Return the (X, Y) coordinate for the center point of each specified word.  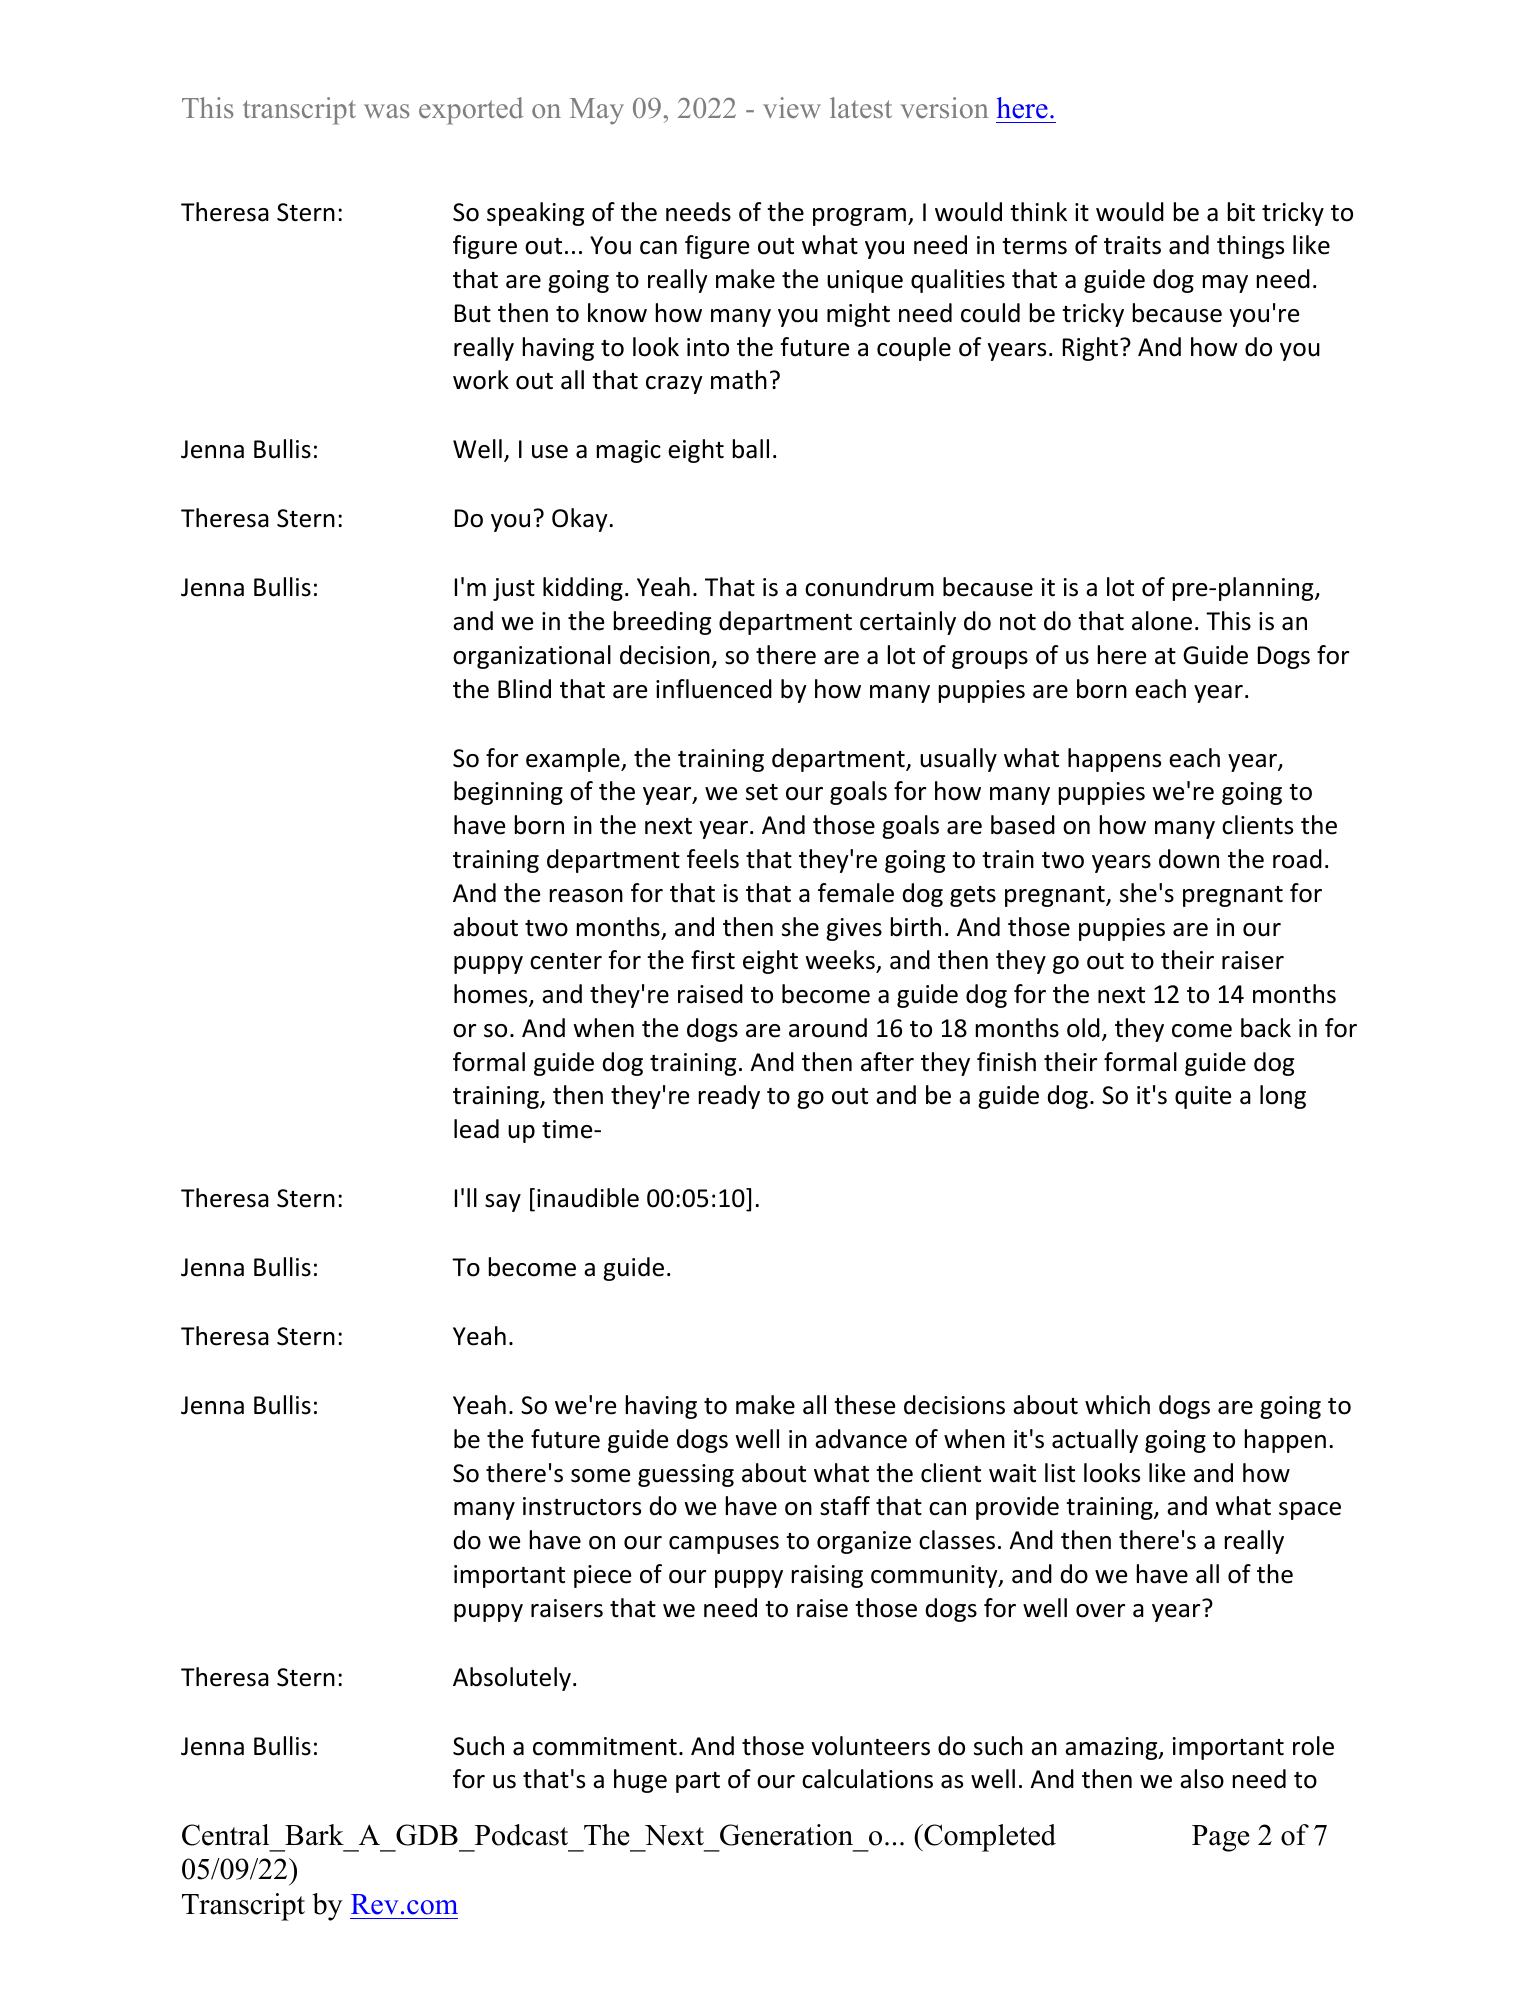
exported (471, 111)
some (600, 1476)
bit (1241, 212)
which (1117, 1405)
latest (861, 108)
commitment (605, 1746)
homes (492, 995)
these (864, 1405)
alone (1162, 621)
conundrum (869, 587)
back (1266, 1028)
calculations (867, 1779)
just (514, 589)
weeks (840, 960)
